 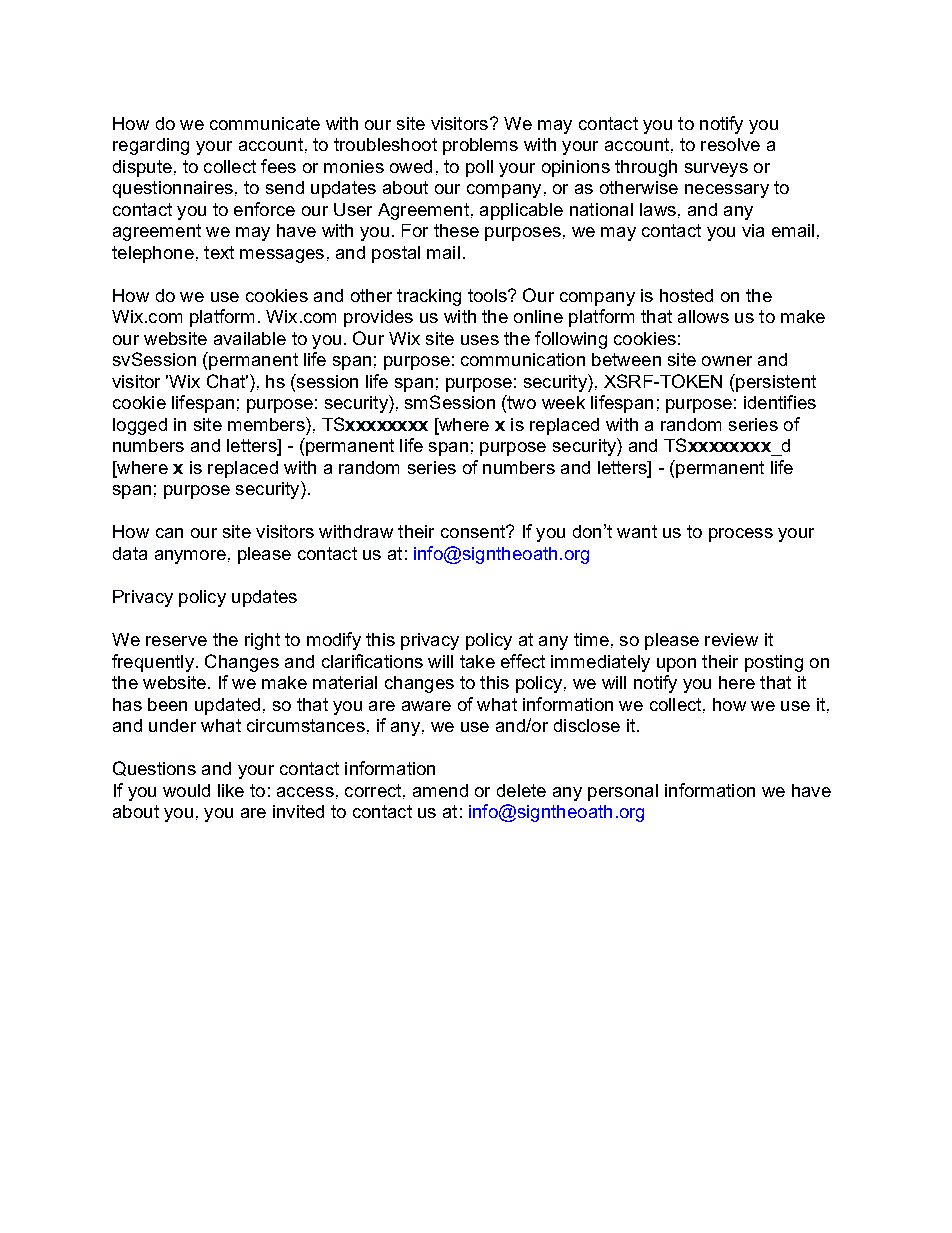 I want to click on logged, so click(x=140, y=426).
